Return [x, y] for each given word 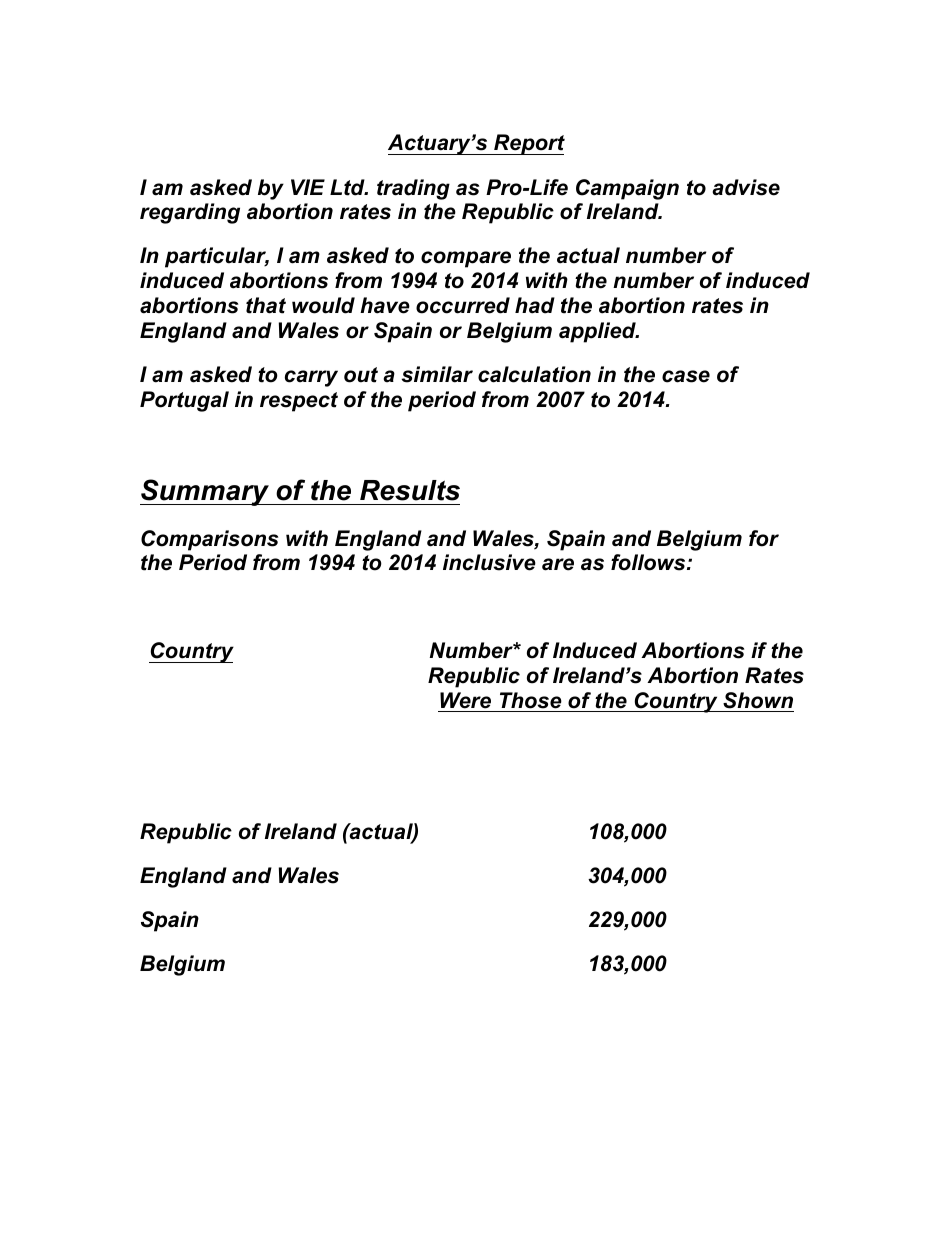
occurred [463, 305]
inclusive [489, 562]
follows [649, 562]
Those [531, 700]
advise [746, 187]
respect [299, 402]
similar [437, 374]
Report [528, 144]
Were [465, 700]
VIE [308, 187]
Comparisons [209, 540]
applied [598, 332]
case [686, 376]
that [266, 305]
